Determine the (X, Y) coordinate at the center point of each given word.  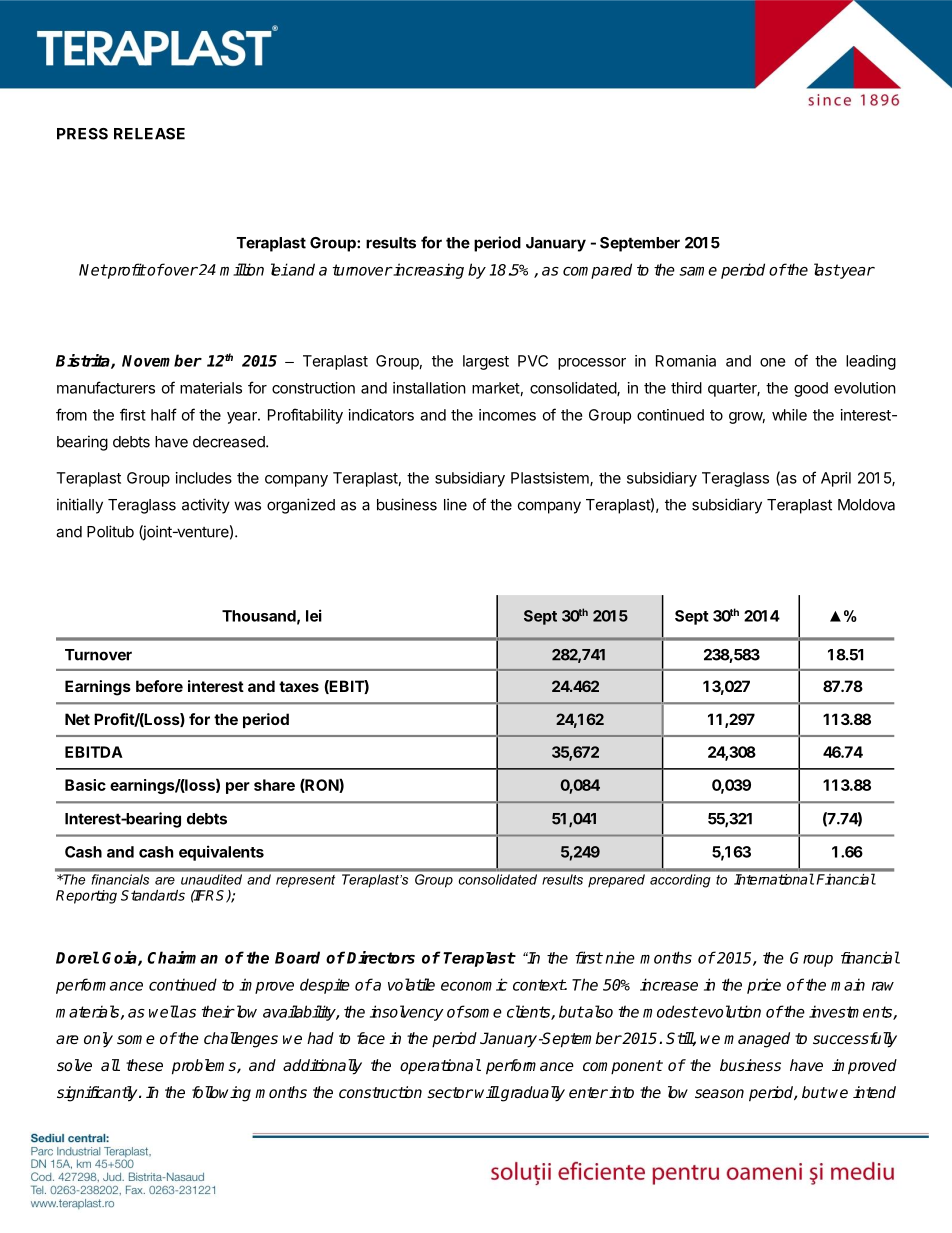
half (164, 414)
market (496, 388)
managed (757, 1040)
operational (440, 1067)
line (455, 504)
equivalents (221, 853)
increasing (428, 271)
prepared (616, 880)
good (811, 389)
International (774, 879)
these (144, 1065)
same (698, 271)
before (159, 686)
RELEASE (149, 134)
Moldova (866, 505)
